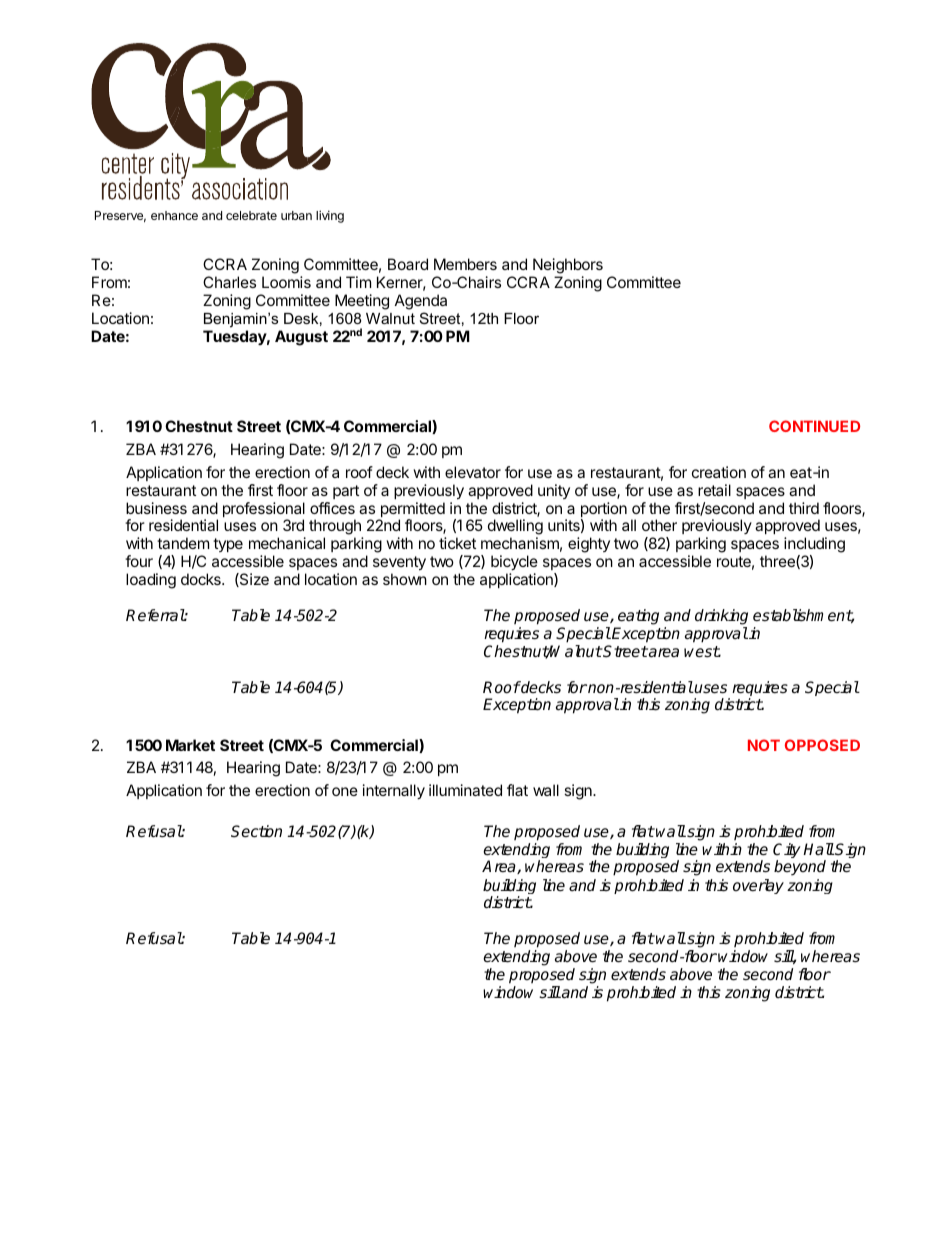 Image resolution: width=952 pixels, height=1233 pixels. I want to click on illuminated, so click(465, 790).
